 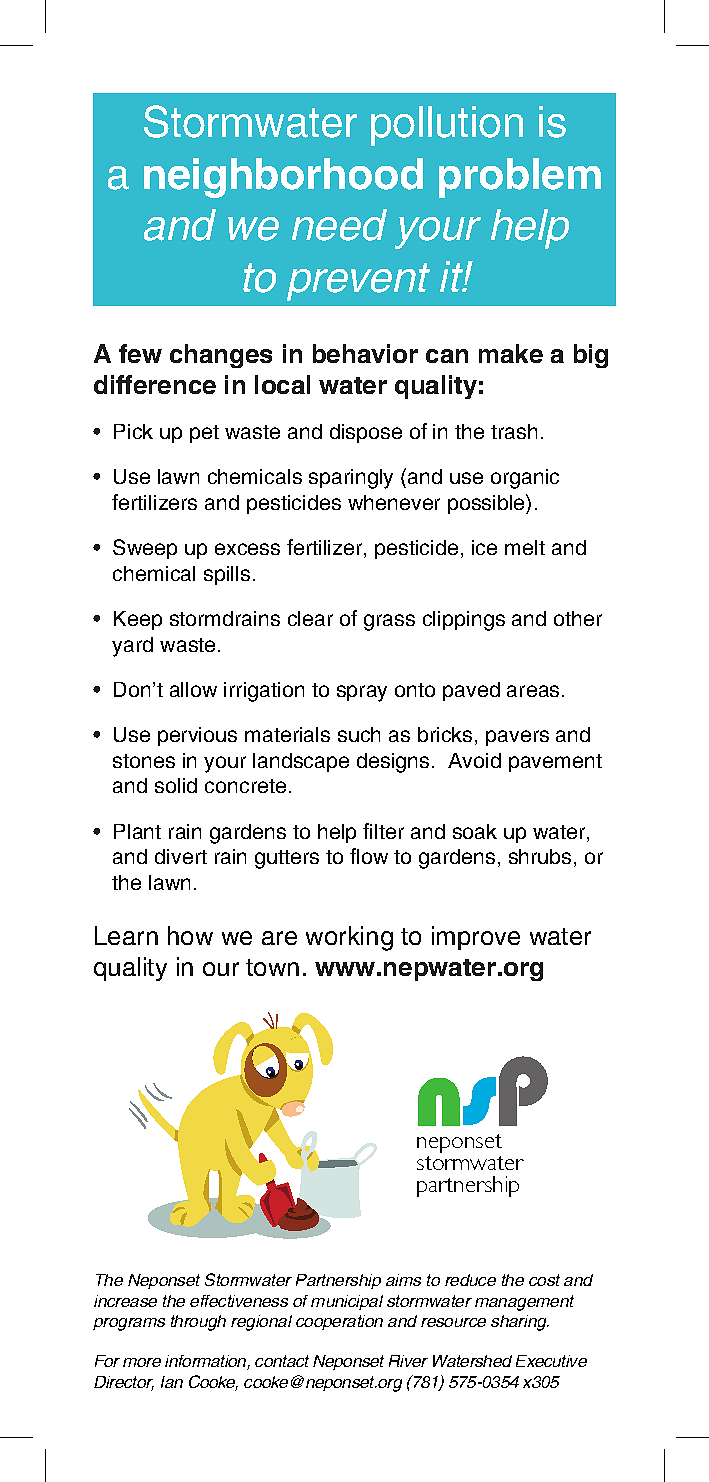 I want to click on areas, so click(x=533, y=691).
